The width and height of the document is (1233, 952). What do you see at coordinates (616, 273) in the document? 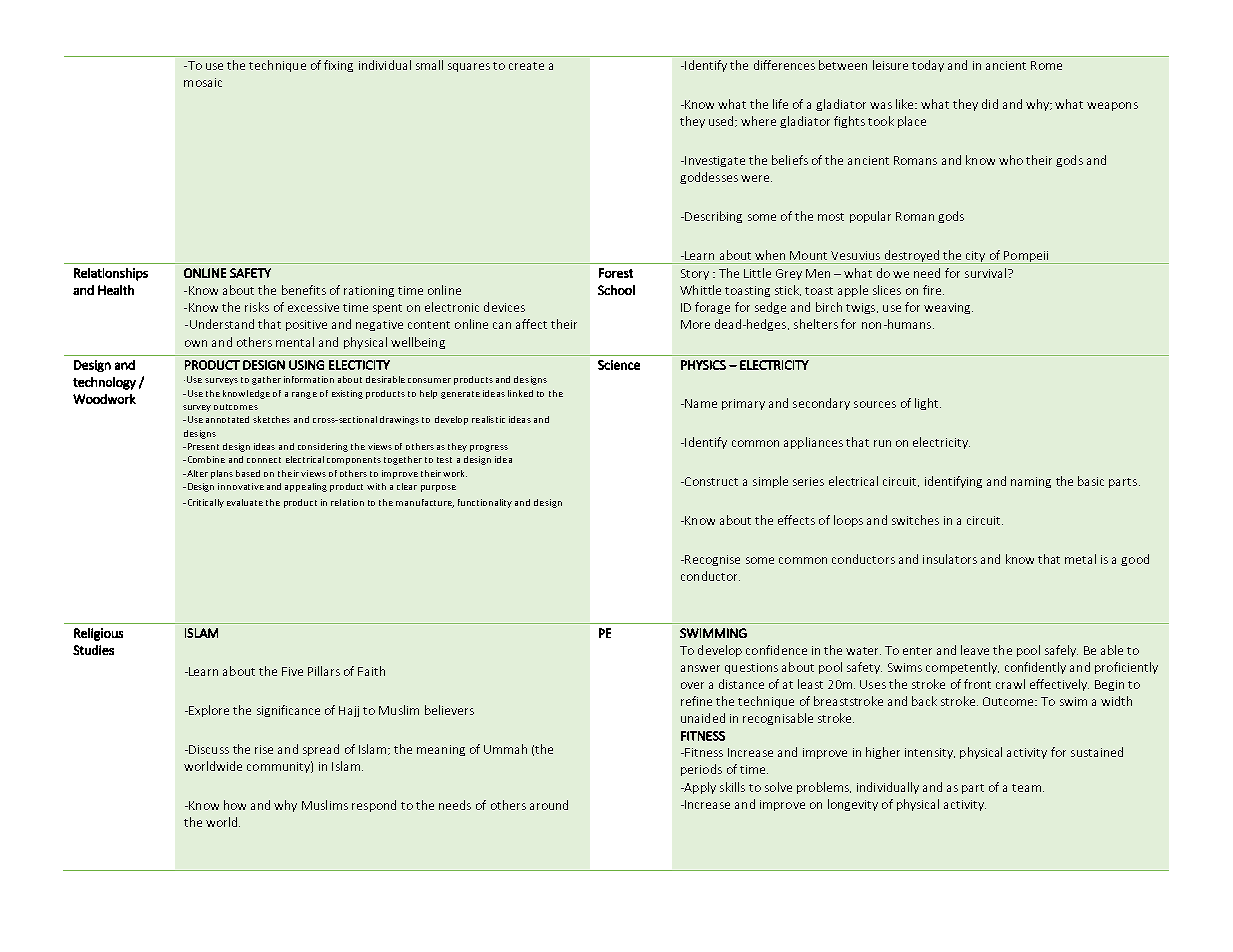
I see `Forest` at bounding box center [616, 273].
